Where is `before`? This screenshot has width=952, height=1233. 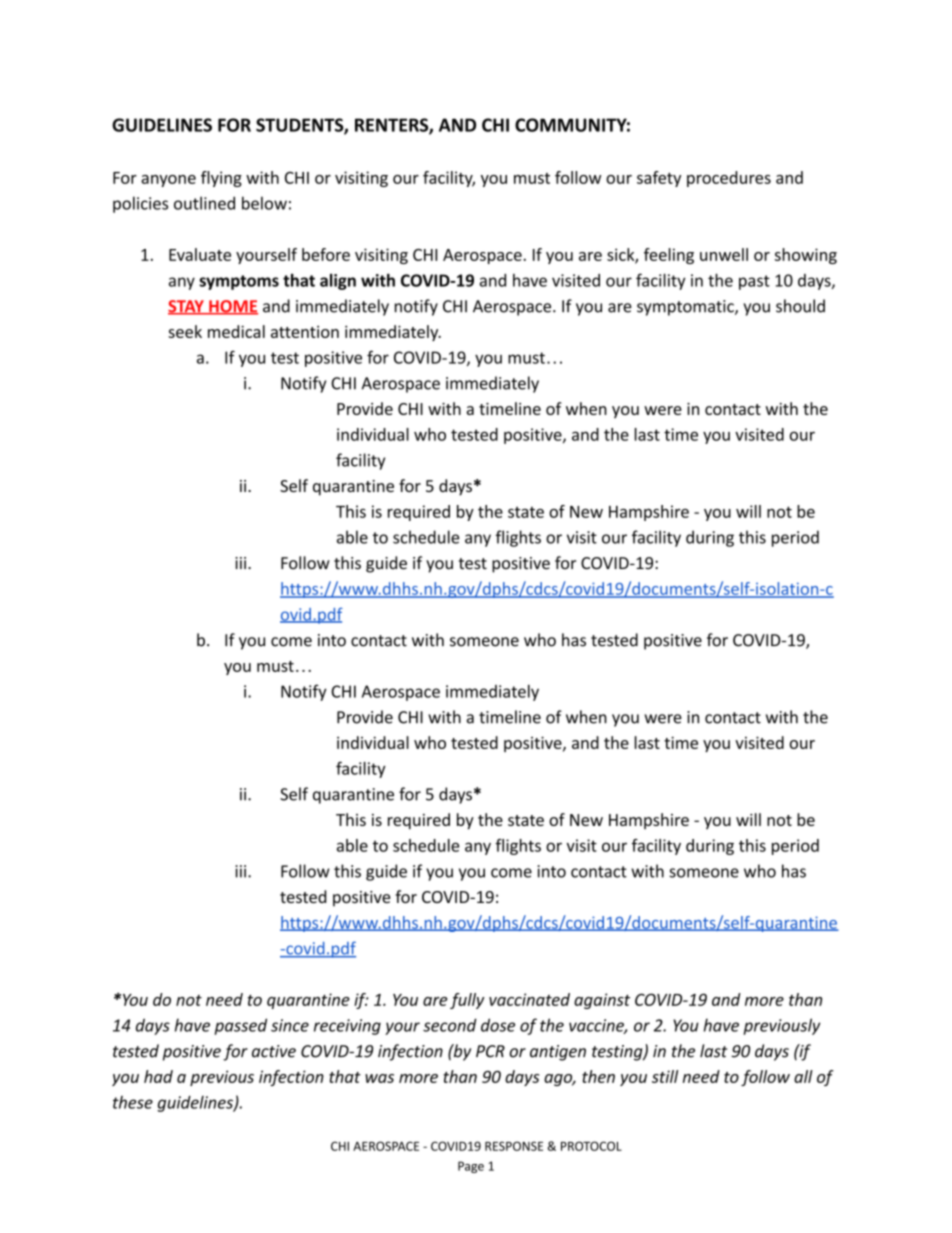
before is located at coordinates (326, 254).
